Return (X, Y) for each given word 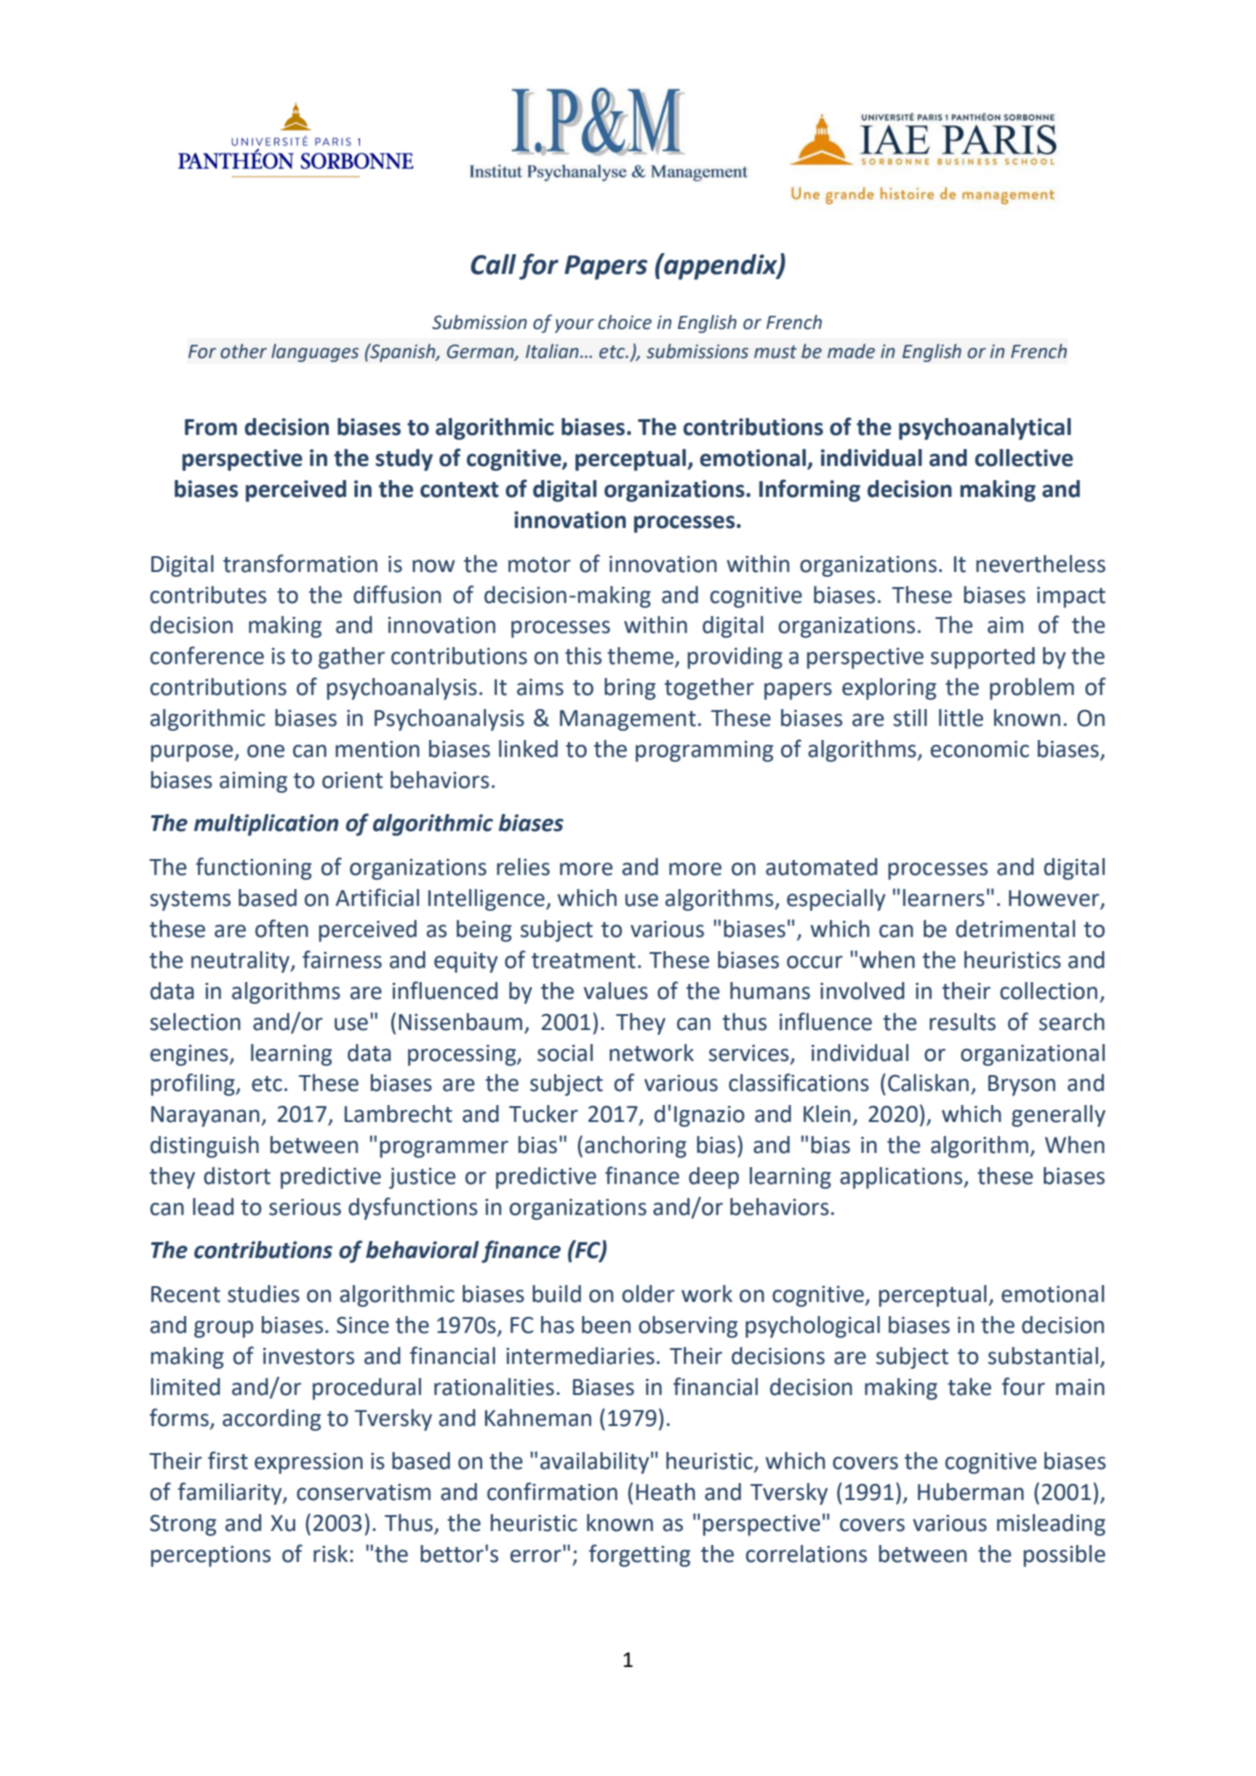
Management (628, 720)
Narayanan (206, 1116)
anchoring (635, 1147)
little (961, 718)
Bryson (1021, 1085)
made (851, 351)
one (266, 751)
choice (625, 322)
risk (331, 1554)
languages (315, 353)
